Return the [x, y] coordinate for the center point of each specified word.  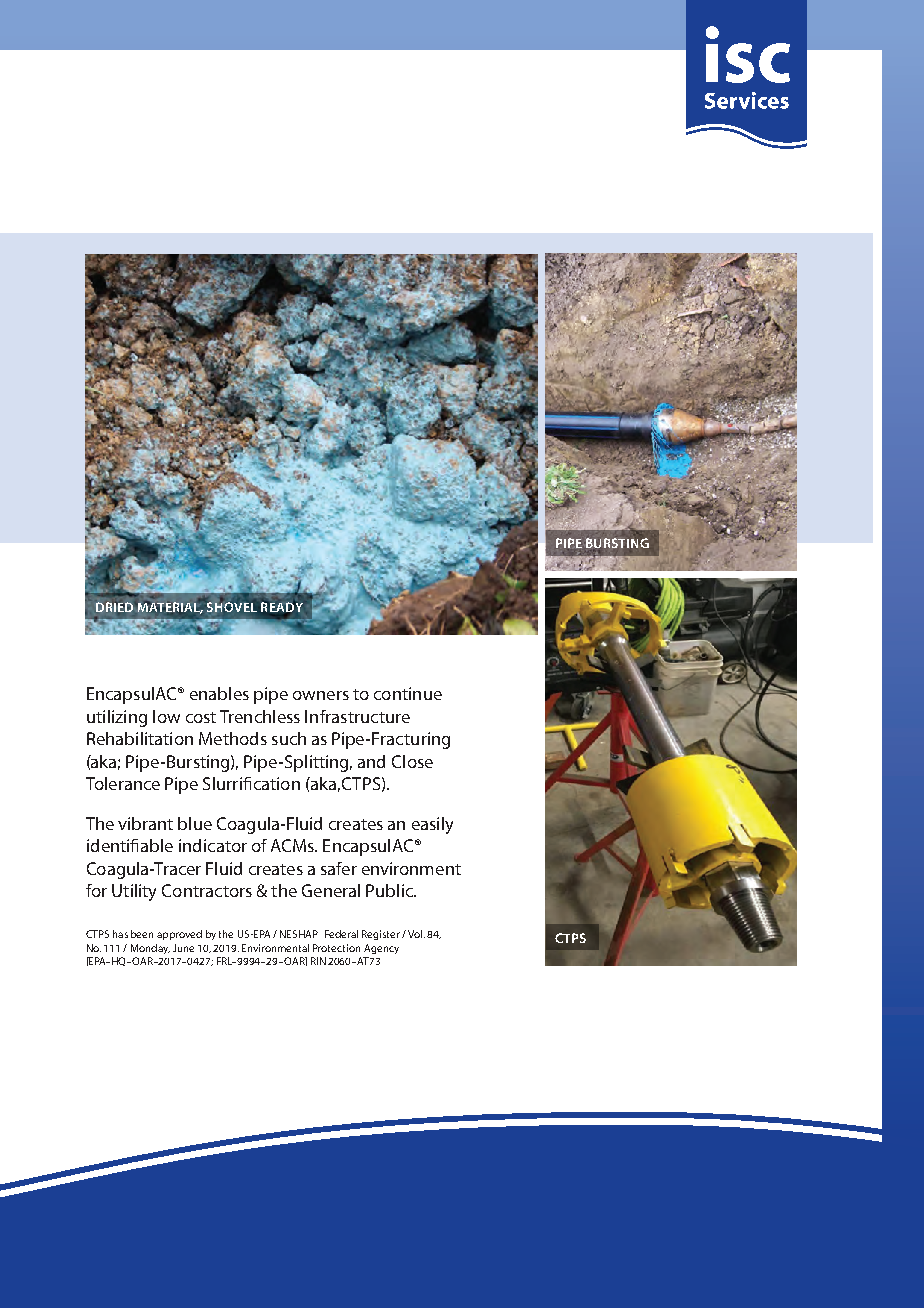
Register [381, 935]
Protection [336, 948]
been [142, 934]
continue [408, 693]
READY [282, 608]
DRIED [114, 607]
